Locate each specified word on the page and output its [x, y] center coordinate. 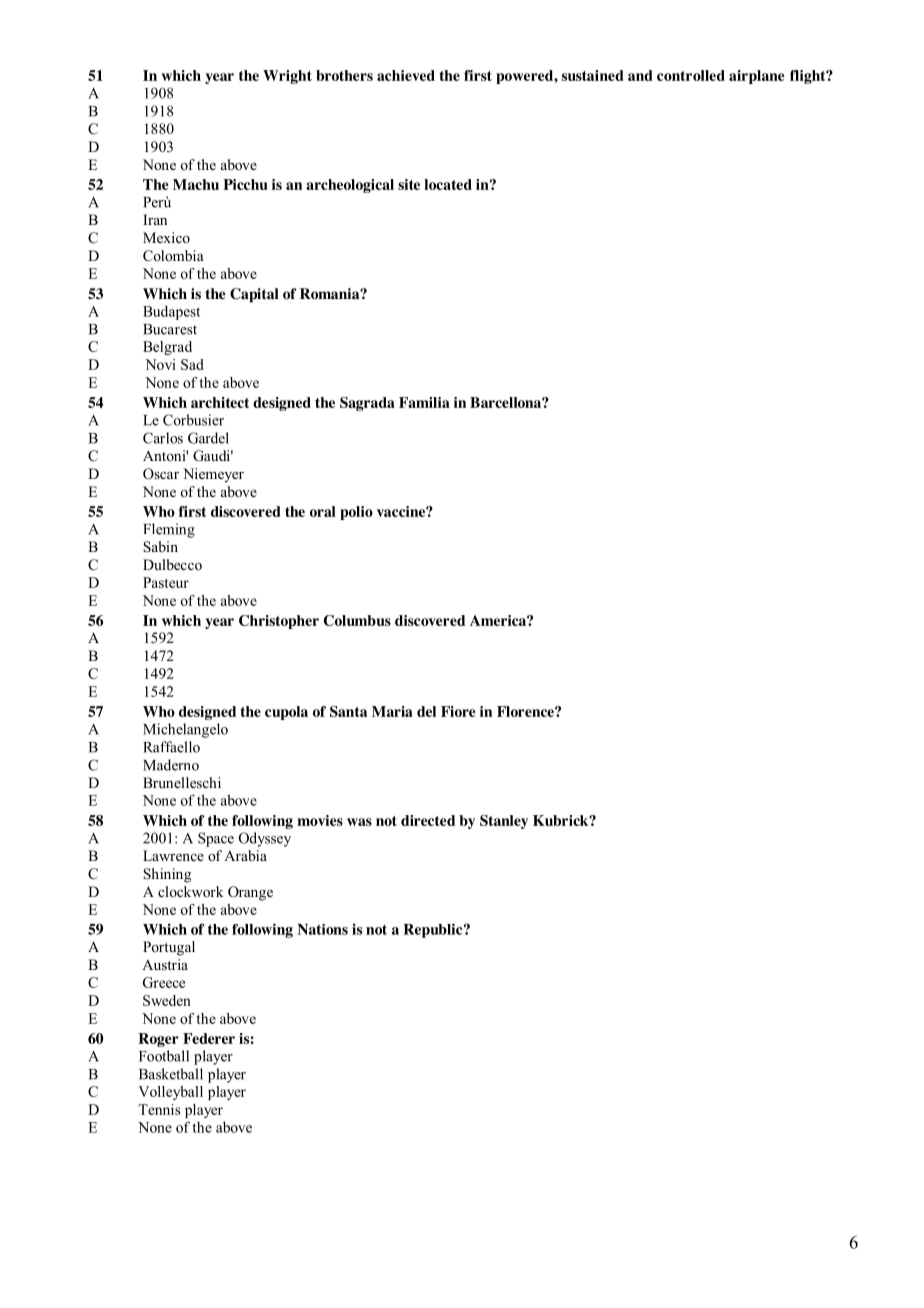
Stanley [504, 822]
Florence [526, 711]
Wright [287, 77]
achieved [406, 75]
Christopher [279, 622]
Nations [322, 929]
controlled [691, 75]
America [499, 620]
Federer [209, 1038]
